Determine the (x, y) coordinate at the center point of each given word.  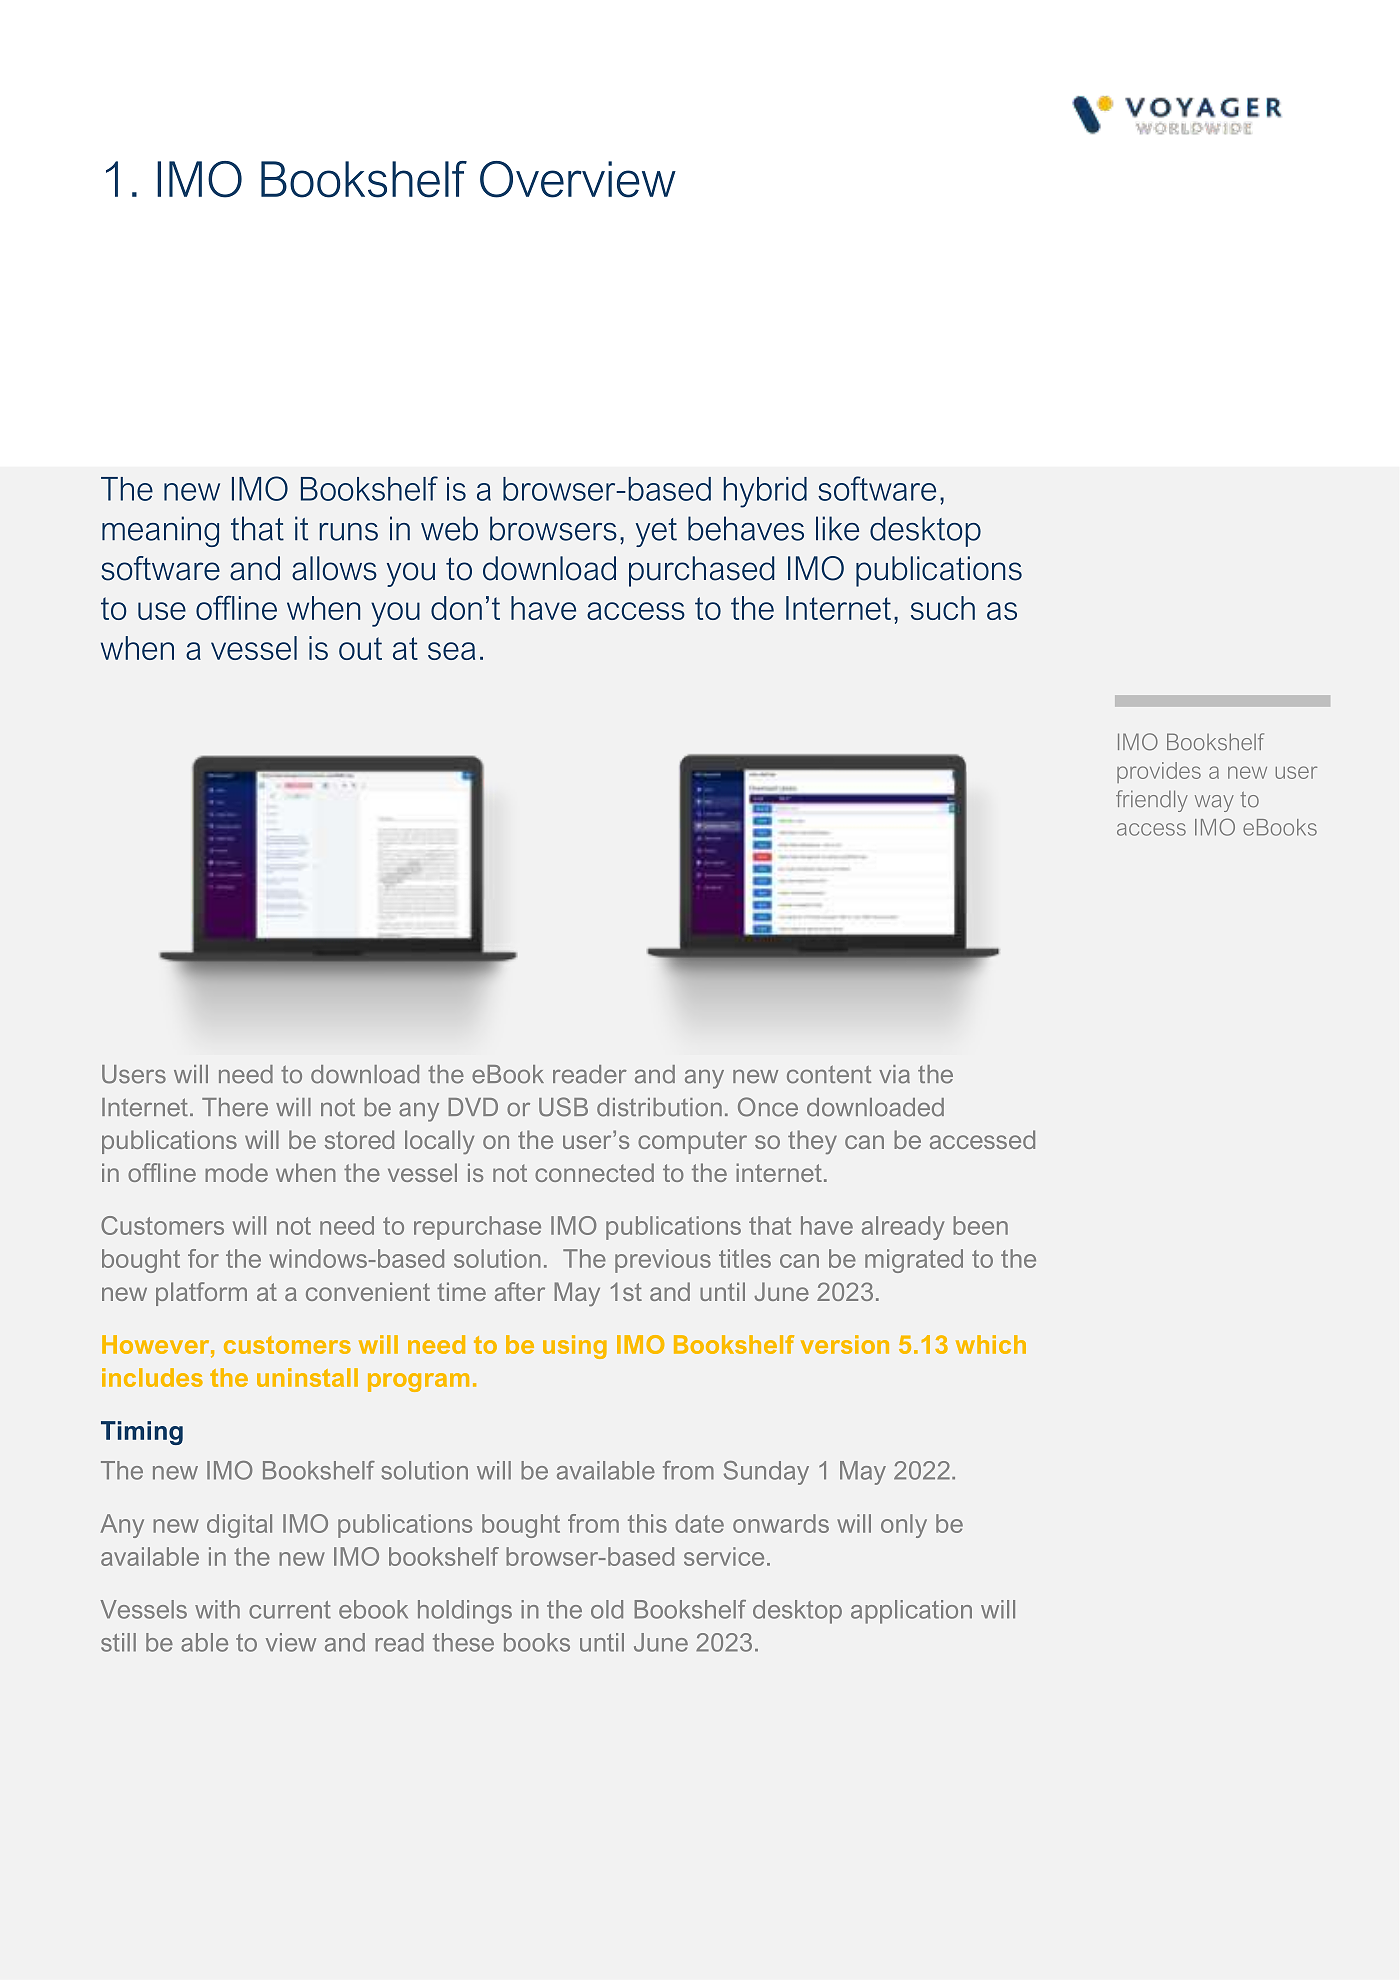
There (235, 1107)
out (360, 648)
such (943, 608)
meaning (160, 531)
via (894, 1074)
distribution (659, 1107)
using (575, 1347)
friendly (1152, 801)
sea (451, 651)
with (217, 1609)
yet (656, 532)
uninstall (307, 1377)
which (991, 1344)
